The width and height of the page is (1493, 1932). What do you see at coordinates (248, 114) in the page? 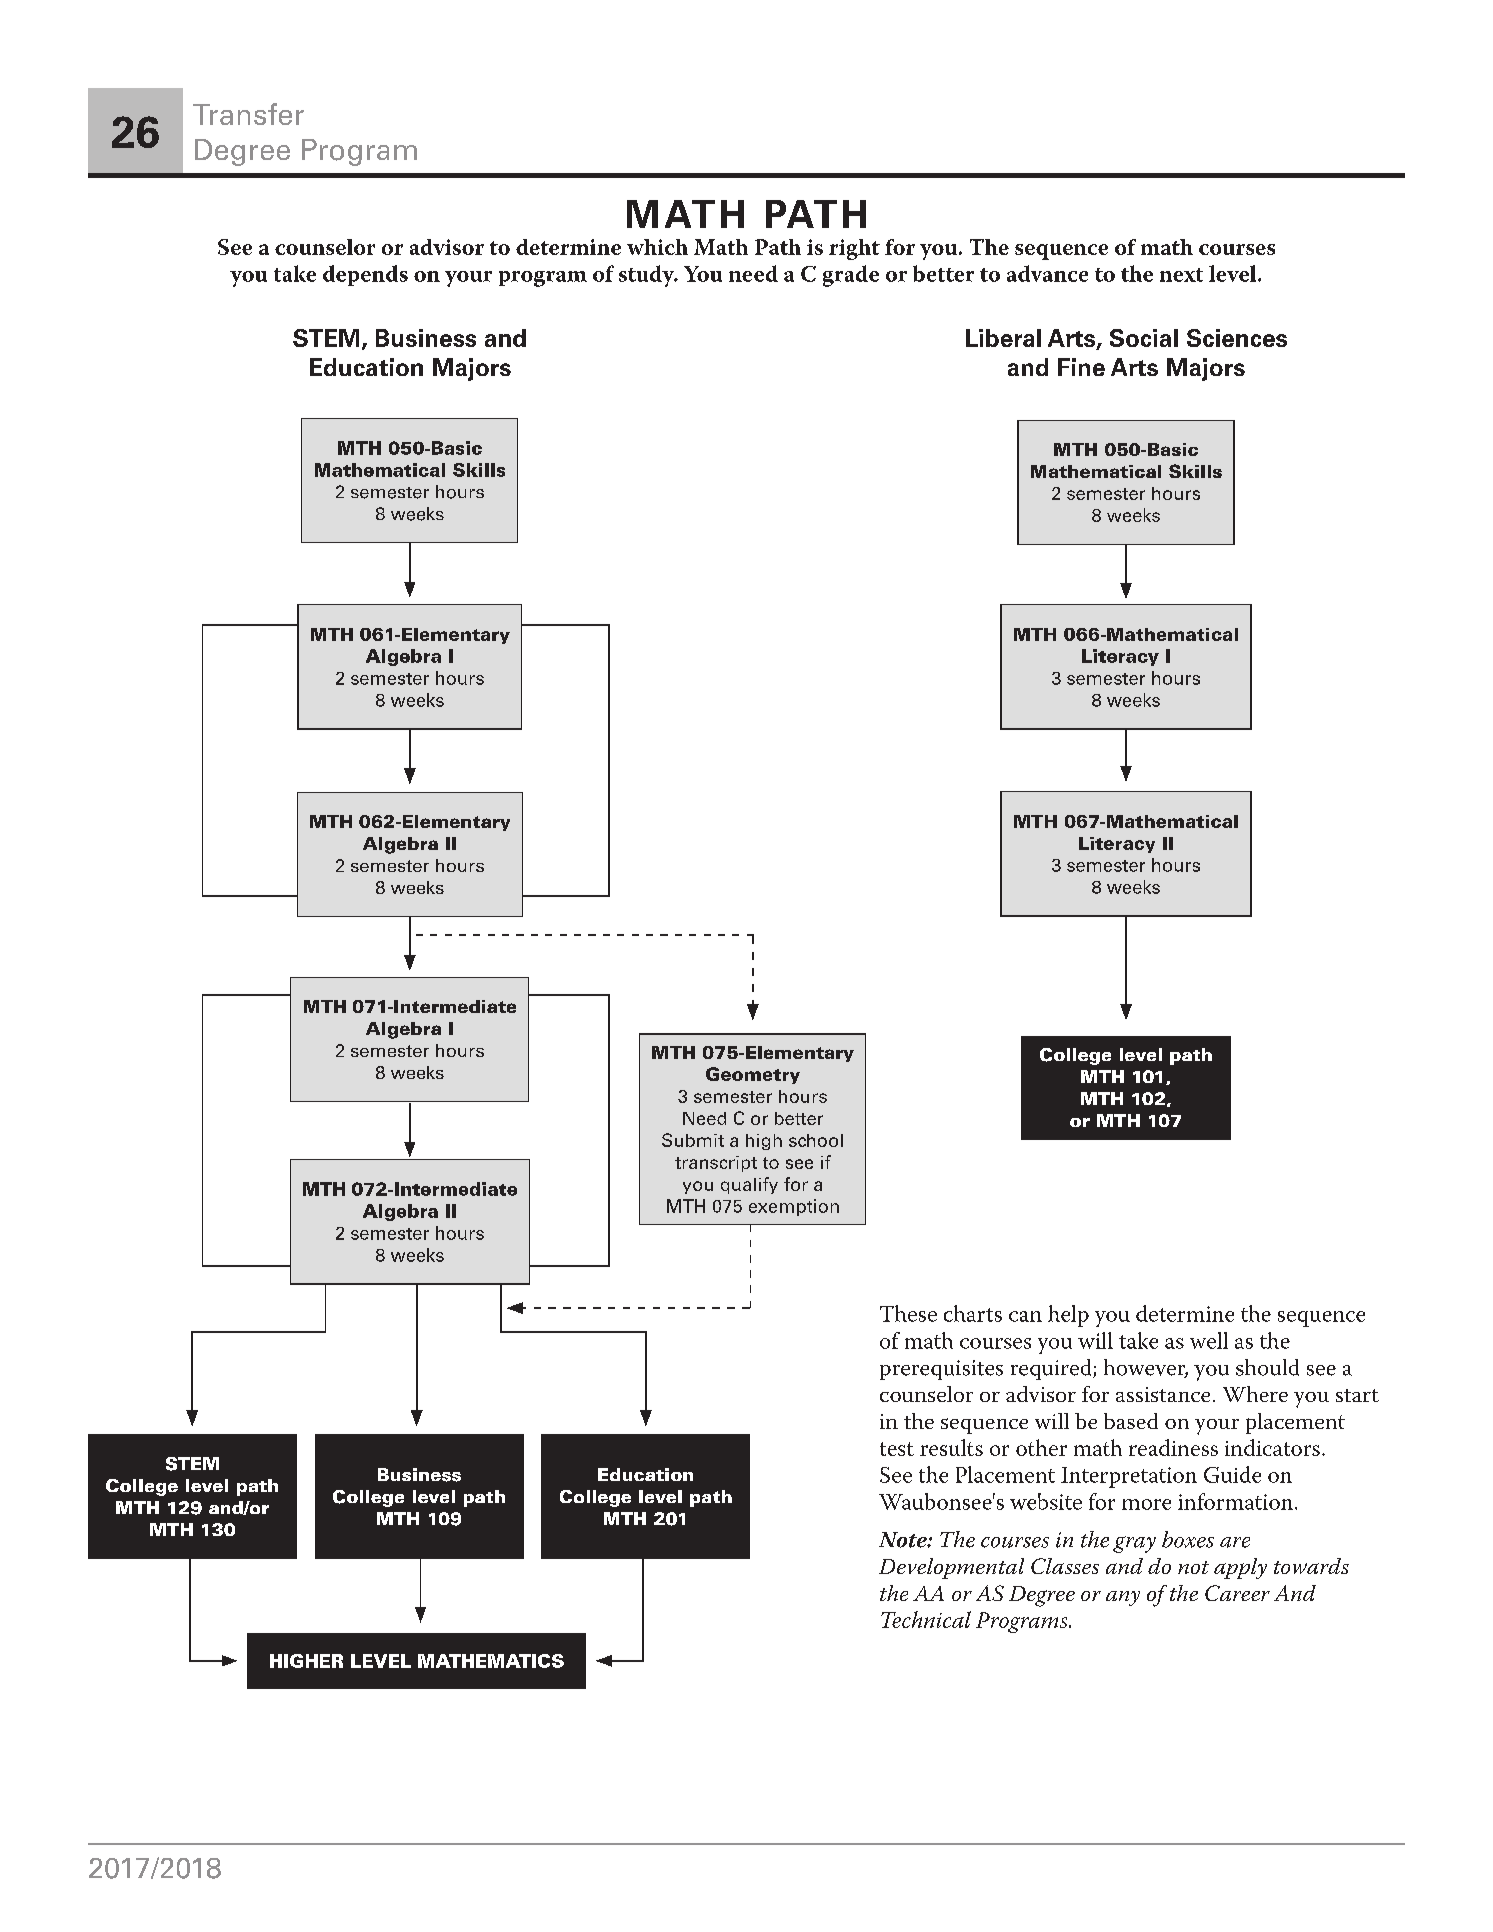
I see `Transfer` at bounding box center [248, 114].
